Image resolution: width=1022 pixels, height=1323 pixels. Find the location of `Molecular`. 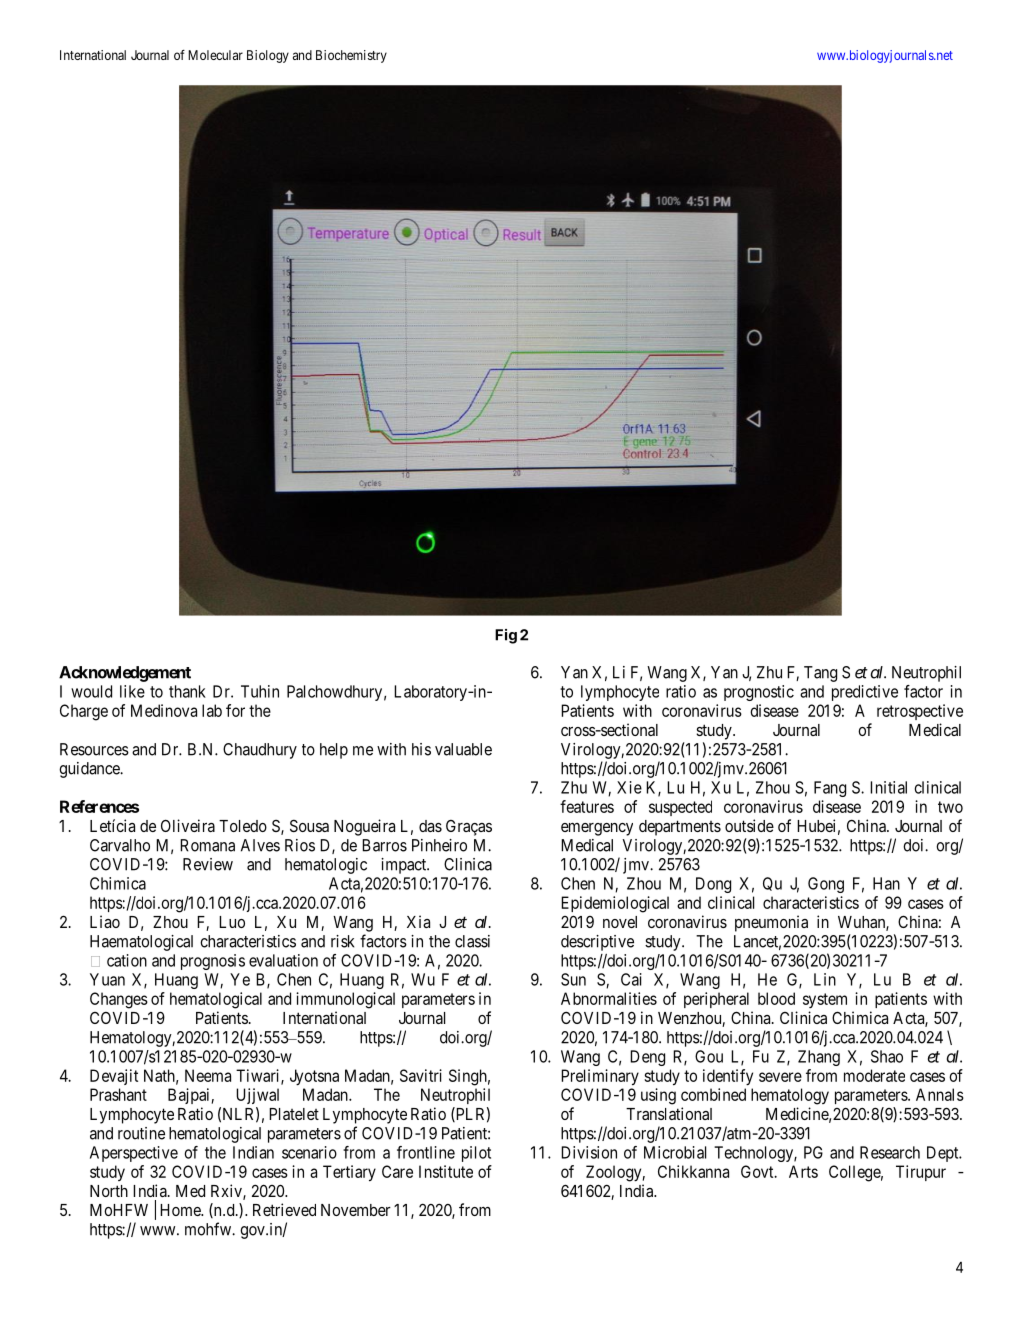

Molecular is located at coordinates (215, 55).
